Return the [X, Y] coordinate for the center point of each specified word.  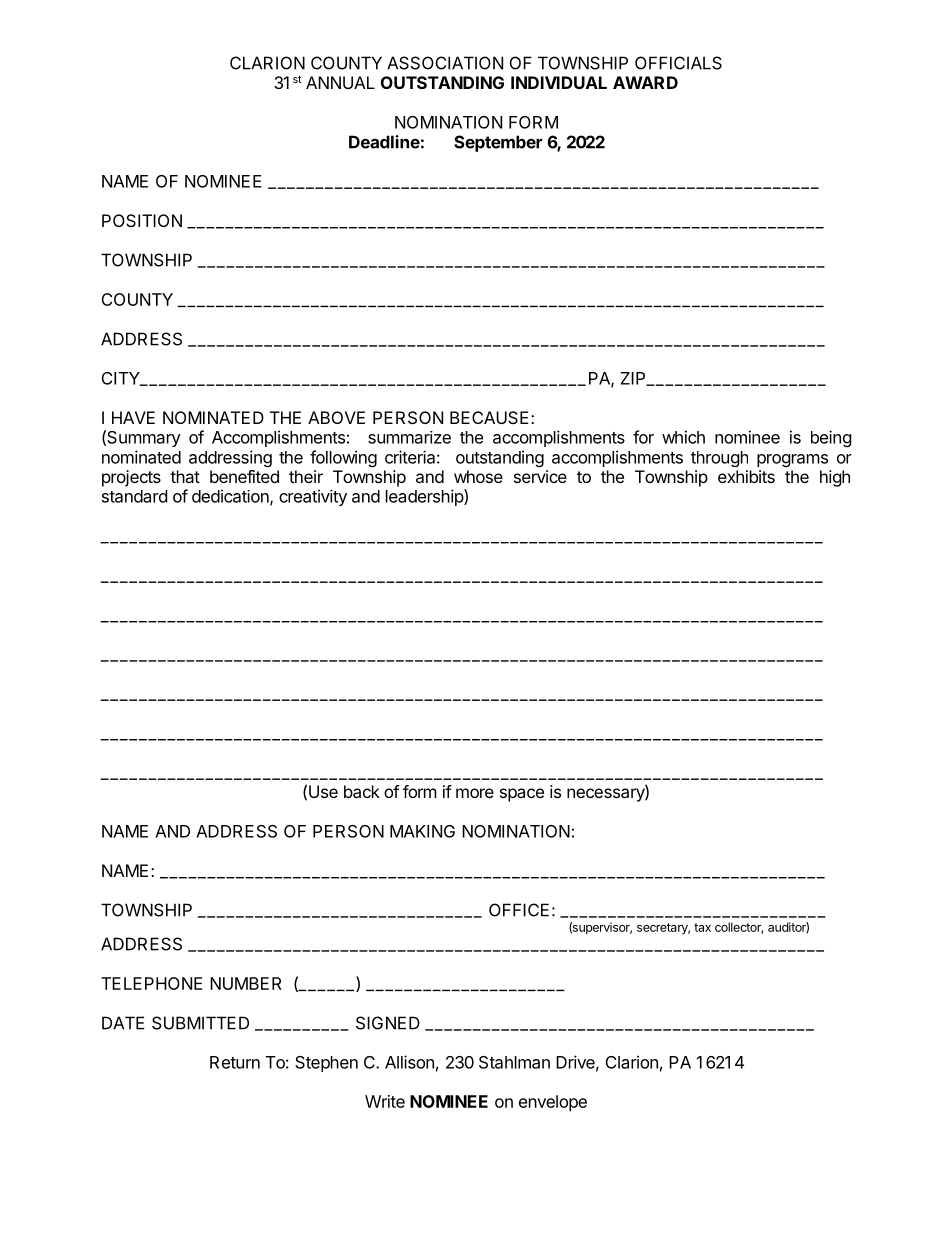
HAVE [133, 417]
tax [702, 927]
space [522, 795]
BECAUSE [489, 417]
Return [235, 1062]
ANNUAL [340, 82]
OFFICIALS [678, 63]
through [719, 459]
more [475, 793]
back [362, 791]
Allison [409, 1062]
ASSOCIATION [445, 63]
